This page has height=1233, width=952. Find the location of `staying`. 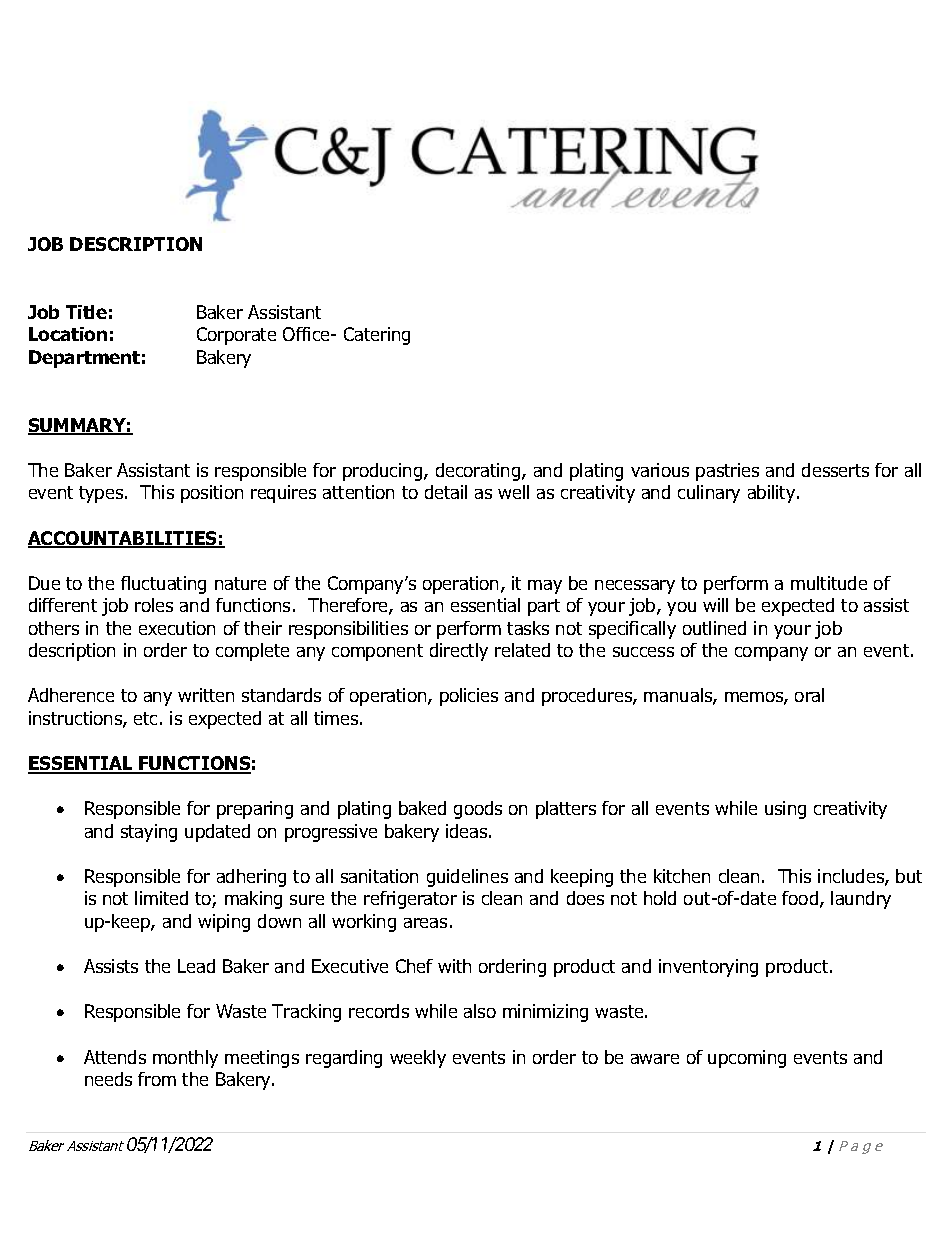

staying is located at coordinates (149, 833).
